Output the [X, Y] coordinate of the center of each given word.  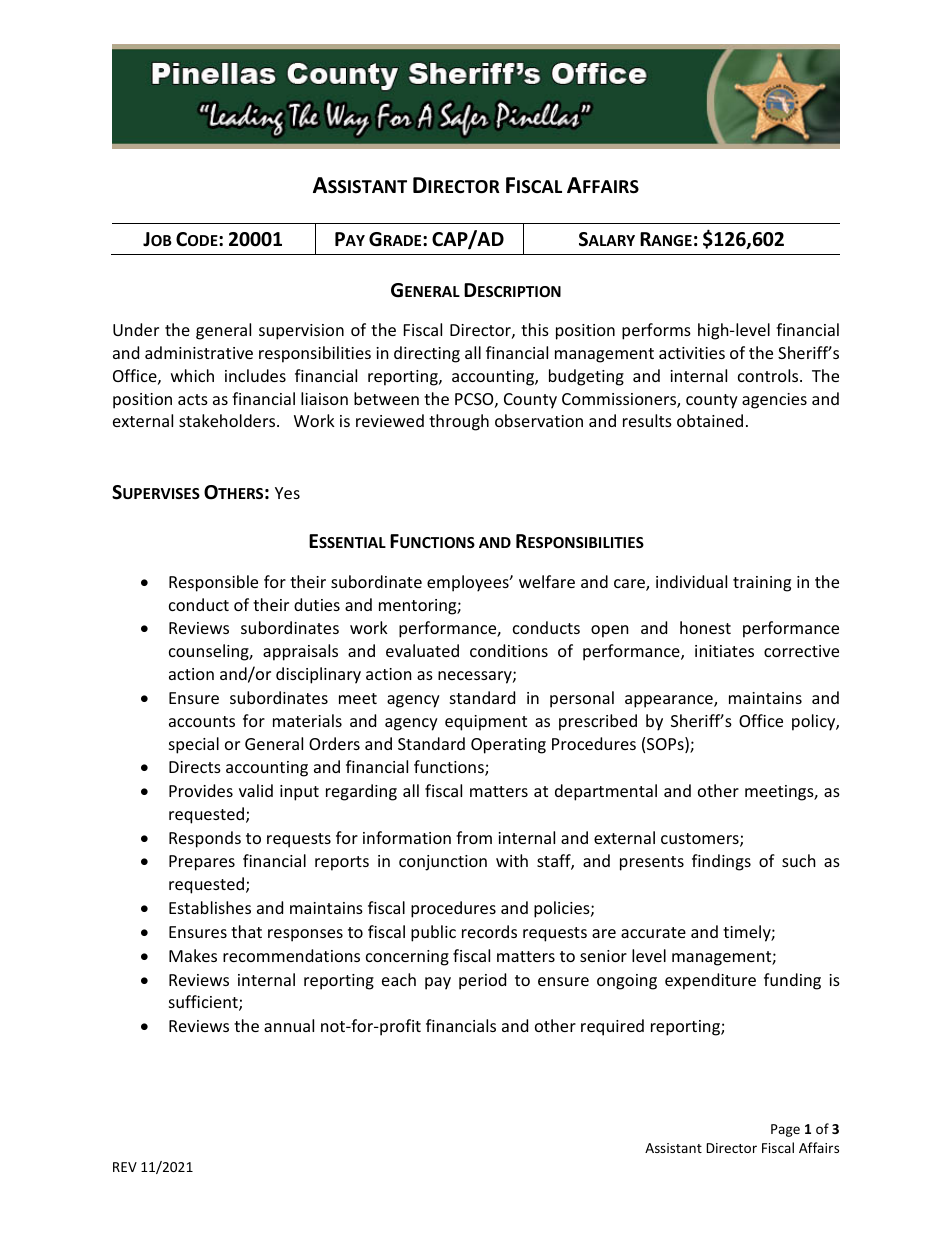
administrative [199, 352]
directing [427, 354]
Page [785, 1130]
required [612, 1027]
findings [721, 862]
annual [289, 1025]
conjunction [443, 863]
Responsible [213, 583]
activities [692, 353]
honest [705, 627]
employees [469, 583]
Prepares [202, 863]
